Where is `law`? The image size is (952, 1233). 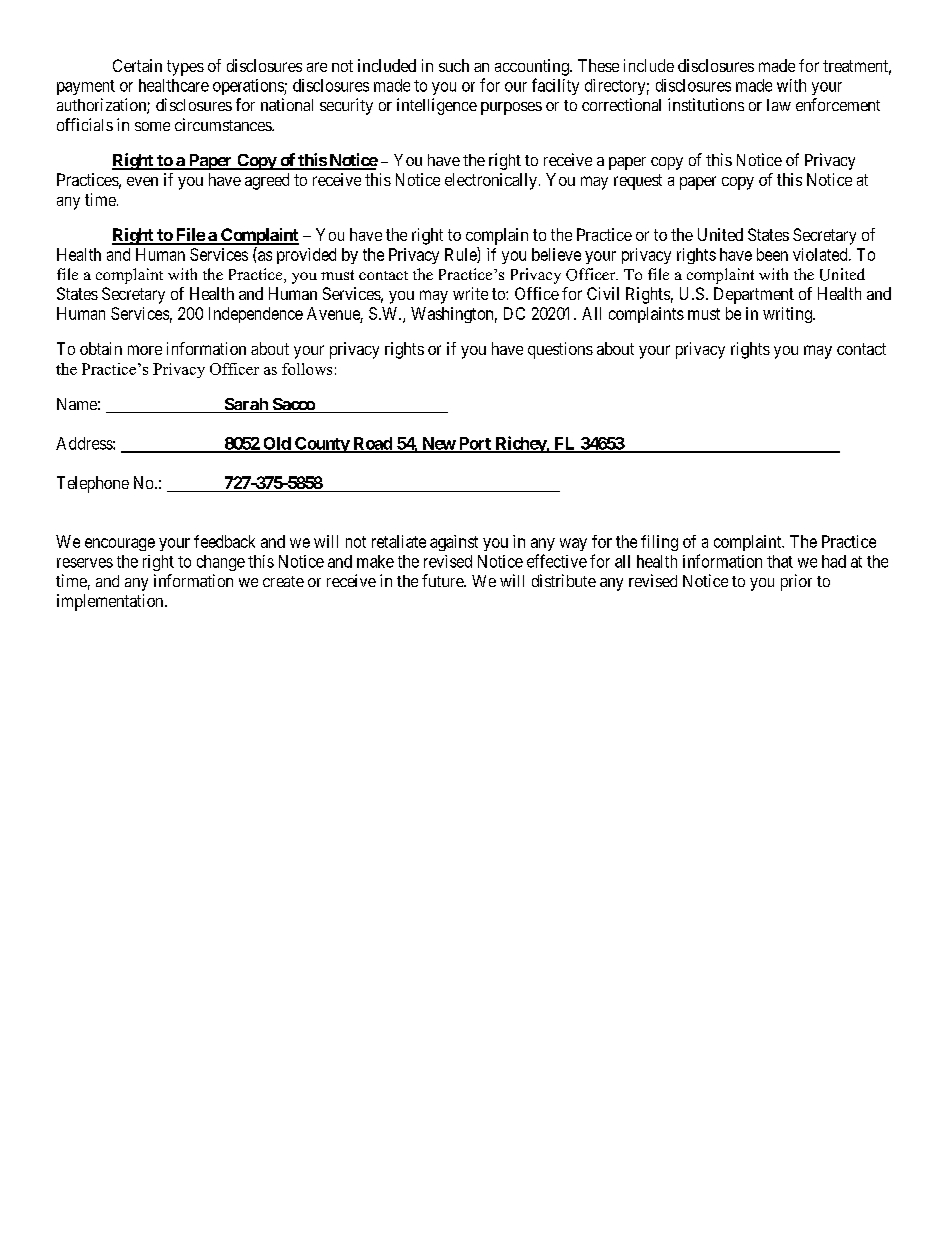
law is located at coordinates (779, 105).
